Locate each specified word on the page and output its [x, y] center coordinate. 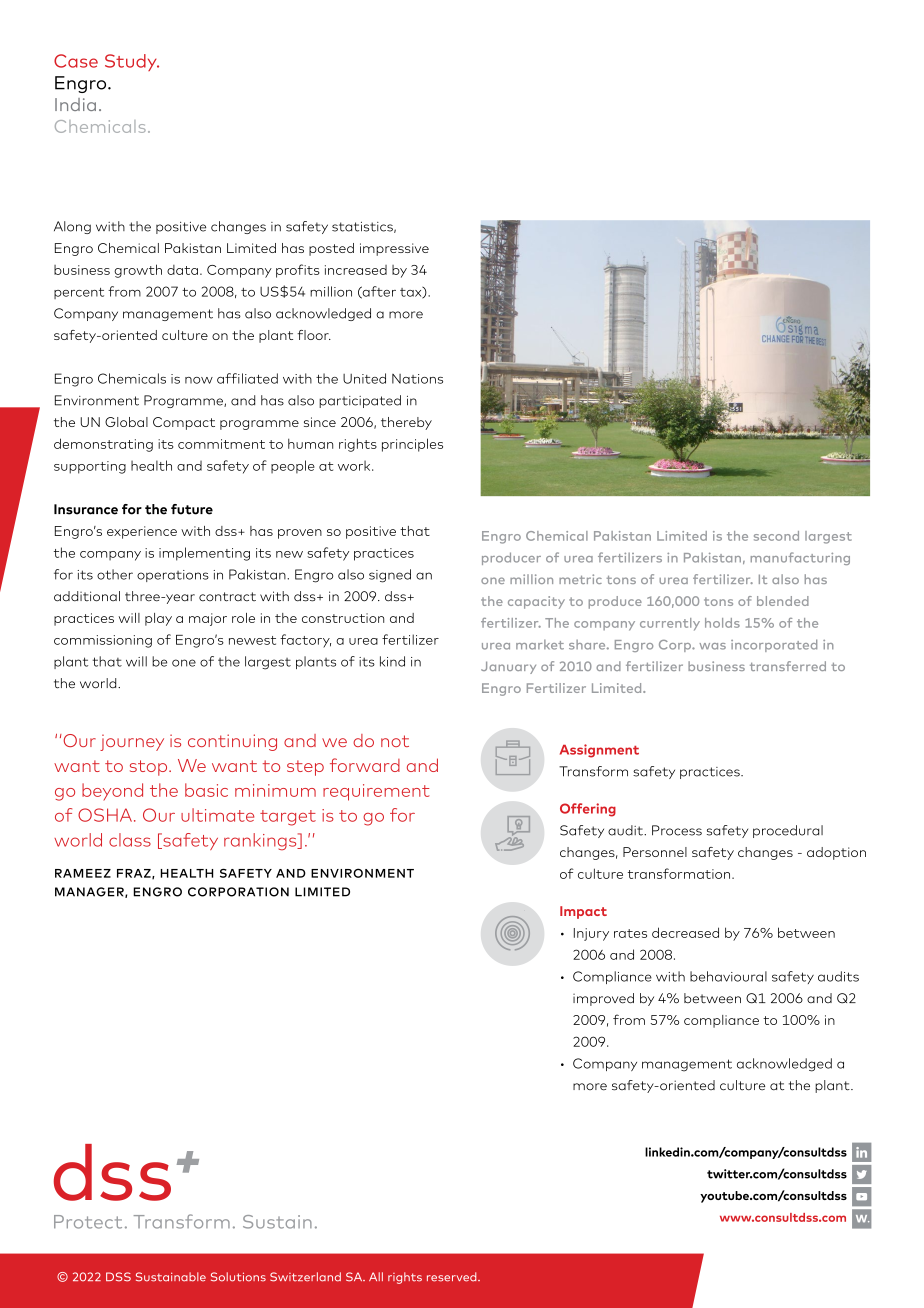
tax [412, 293]
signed [390, 576]
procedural [788, 831]
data [182, 270]
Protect [88, 1222]
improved [603, 999]
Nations [417, 379]
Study [132, 62]
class [130, 840]
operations [173, 576]
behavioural [728, 976]
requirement [376, 792]
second [776, 536]
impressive [394, 249]
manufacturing [800, 558]
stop [150, 768]
